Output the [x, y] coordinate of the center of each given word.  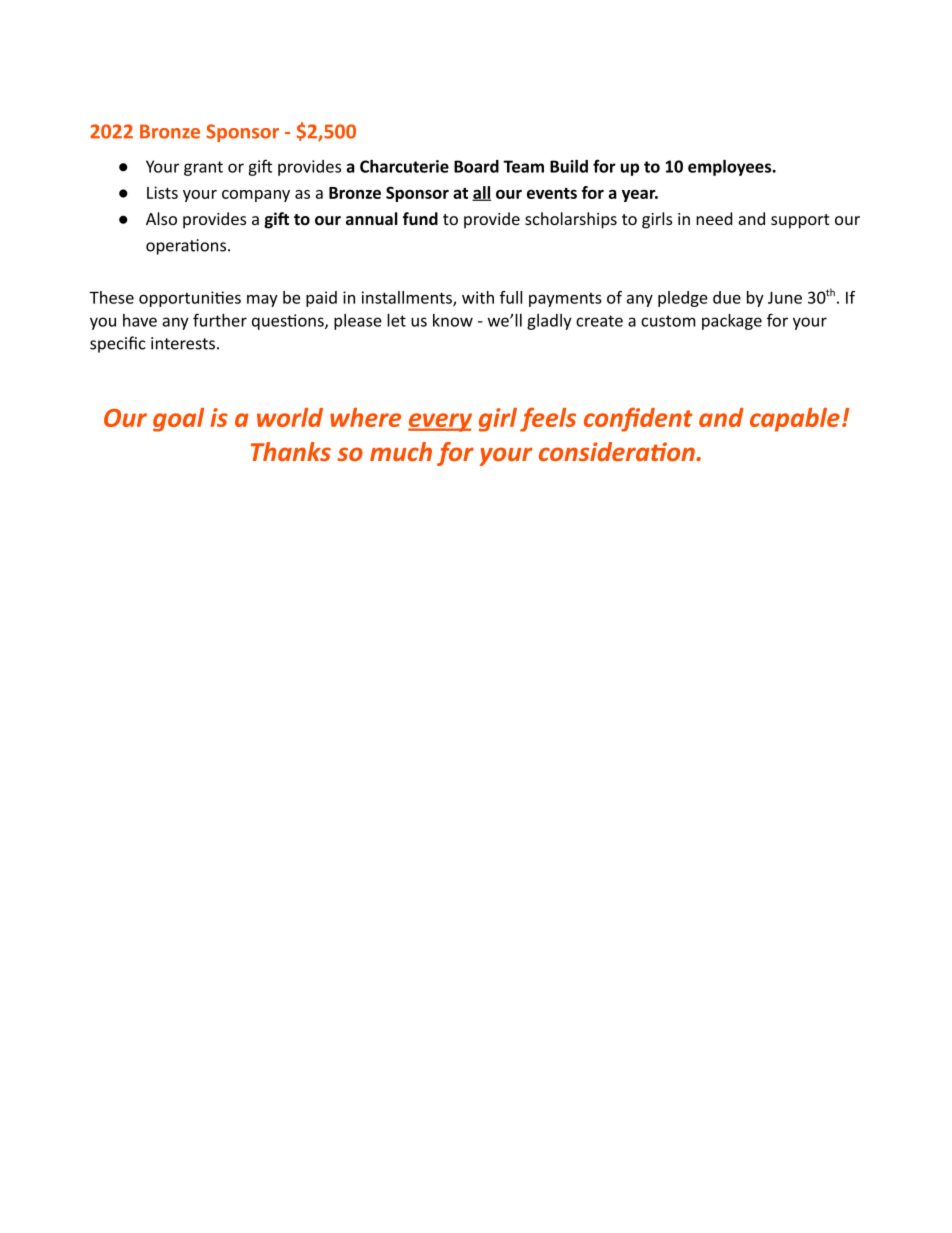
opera [168, 248]
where [365, 417]
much [401, 451]
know [453, 320]
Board [476, 166]
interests [183, 343]
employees [731, 168]
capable [795, 420]
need [714, 218]
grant [203, 168]
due [727, 297]
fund [420, 218]
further [220, 320]
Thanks [291, 451]
